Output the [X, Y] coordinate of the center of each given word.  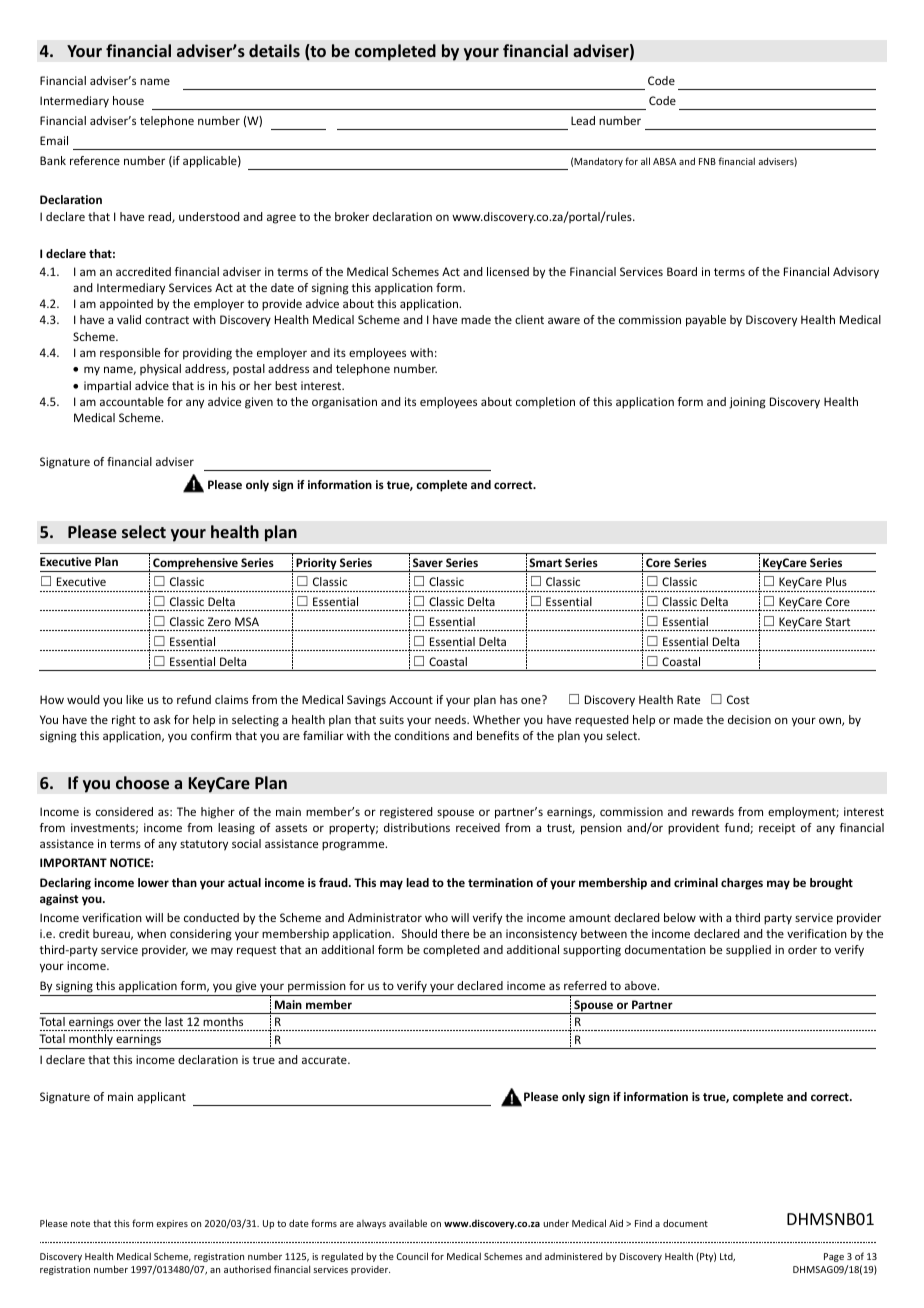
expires [172, 1224]
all [645, 161]
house [128, 100]
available [408, 1223]
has [509, 699]
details [274, 50]
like [134, 699]
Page [834, 1257]
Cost [738, 699]
